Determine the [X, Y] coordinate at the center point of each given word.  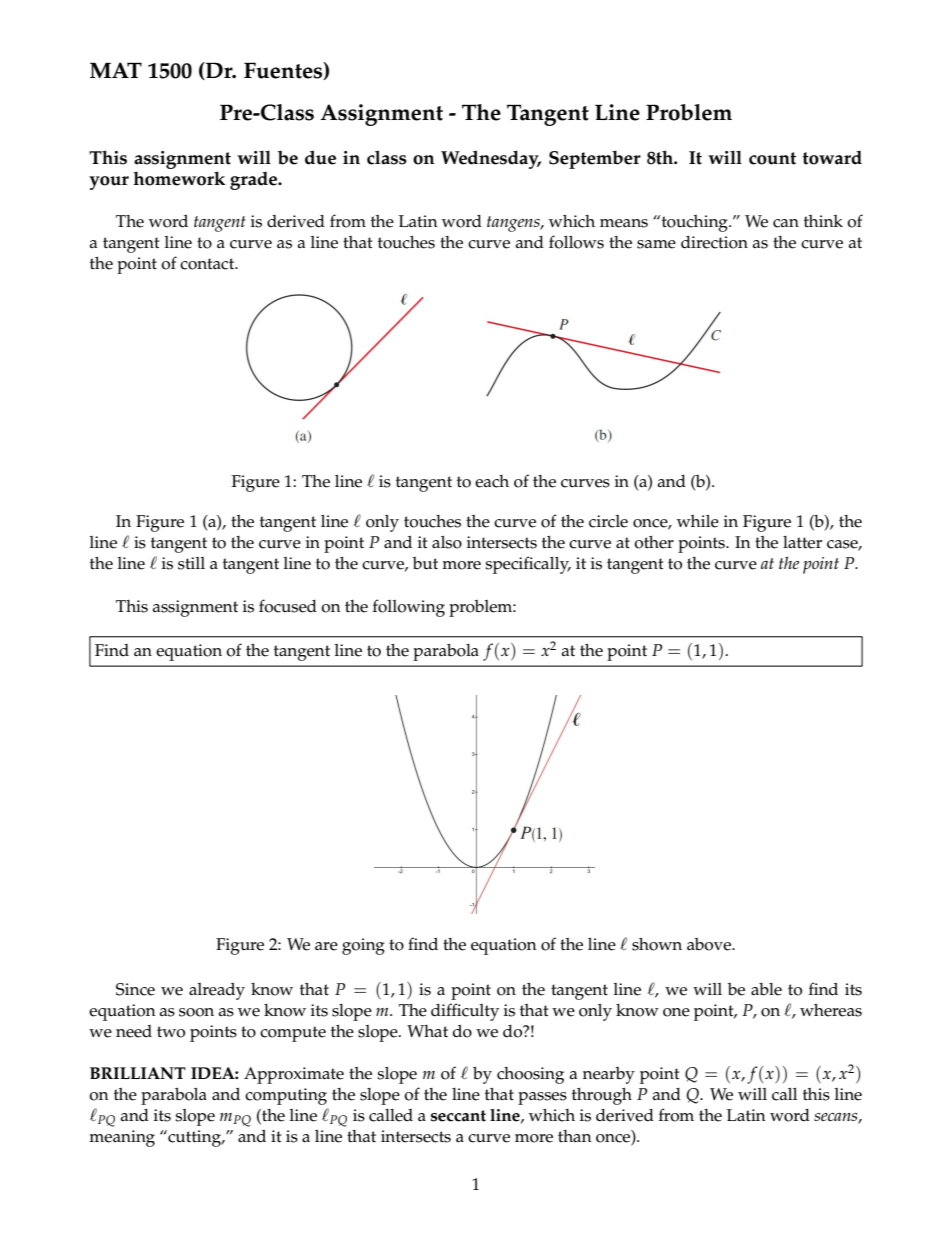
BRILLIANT [138, 1073]
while [698, 521]
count [772, 158]
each [492, 481]
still [191, 563]
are [326, 946]
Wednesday [491, 159]
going [363, 946]
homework [179, 178]
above [710, 944]
